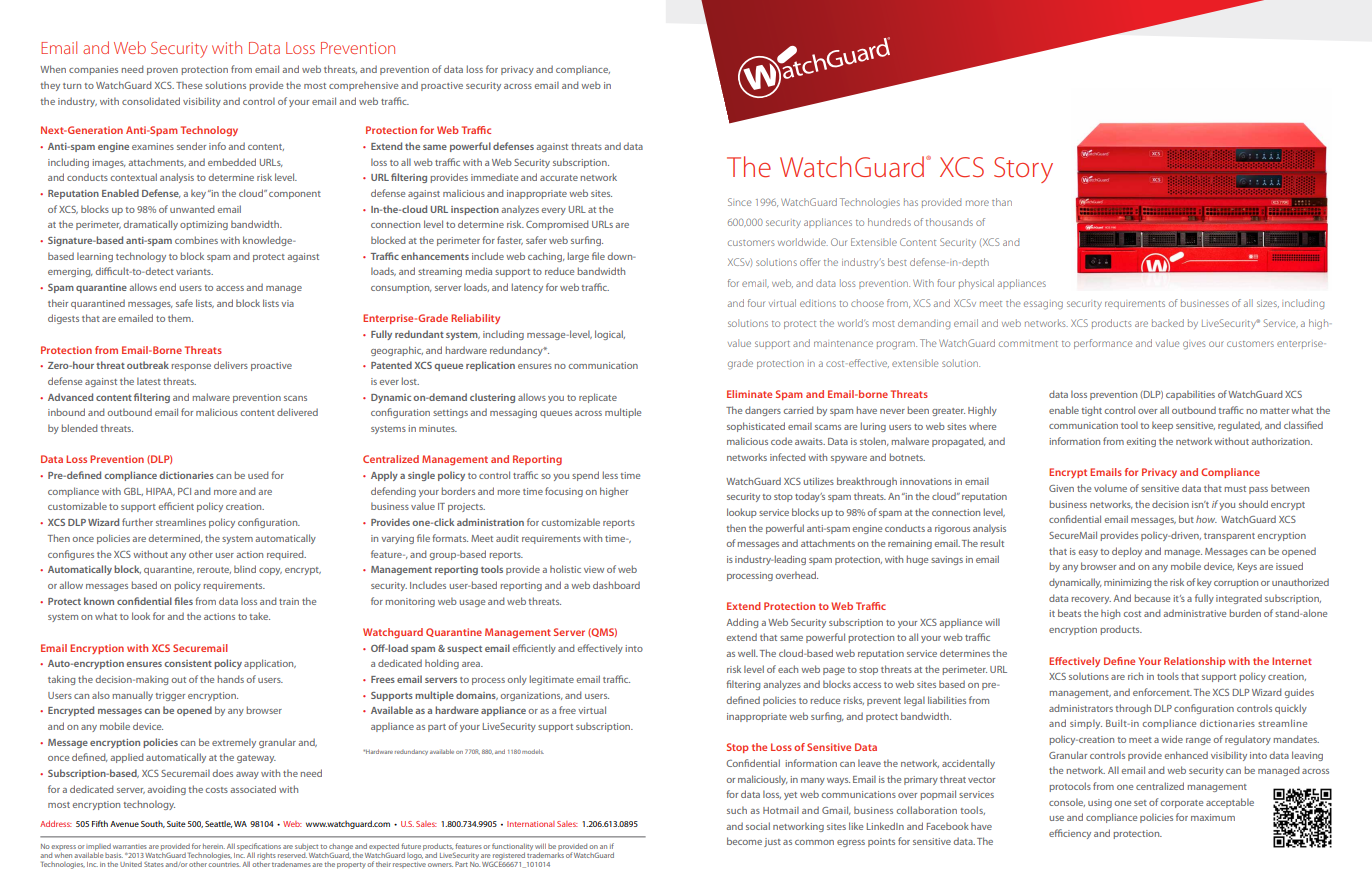 The height and width of the screenshot is (887, 1372). I want to click on herein, so click(214, 846).
